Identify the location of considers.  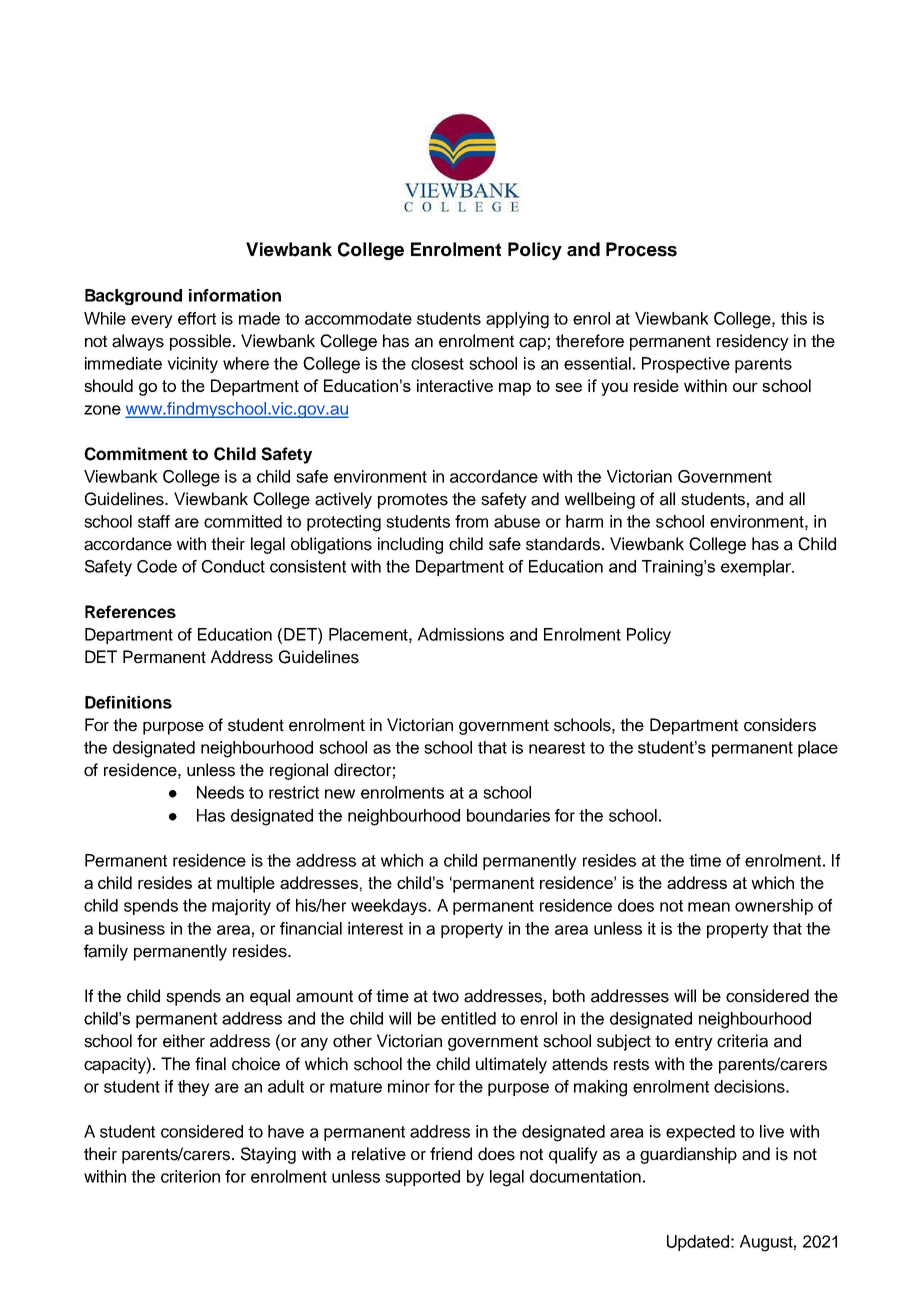
(780, 725).
